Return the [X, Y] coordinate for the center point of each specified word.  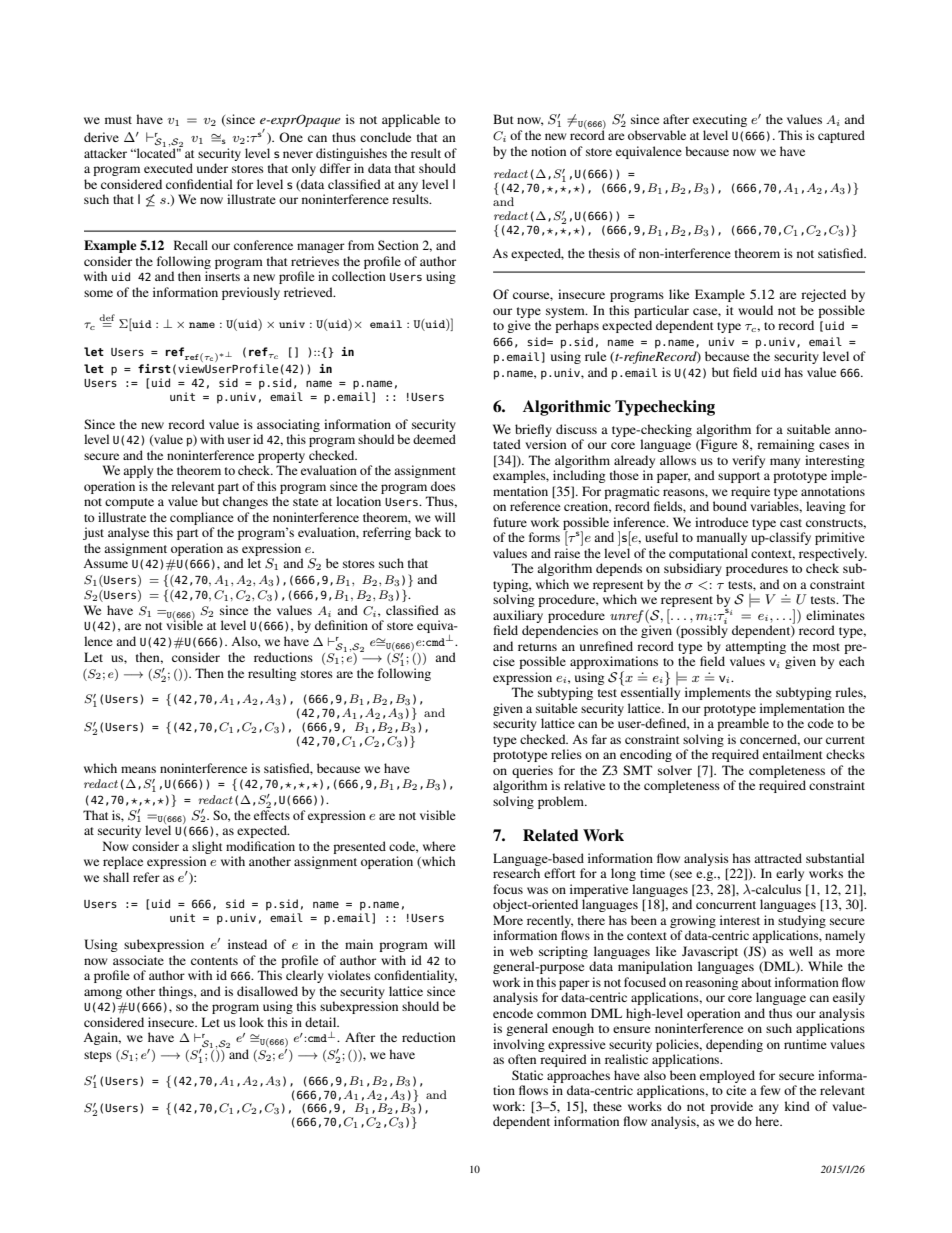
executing [720, 120]
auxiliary [518, 616]
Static [527, 1075]
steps [98, 1056]
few [770, 1090]
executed [168, 168]
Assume [105, 563]
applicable [411, 120]
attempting [755, 647]
